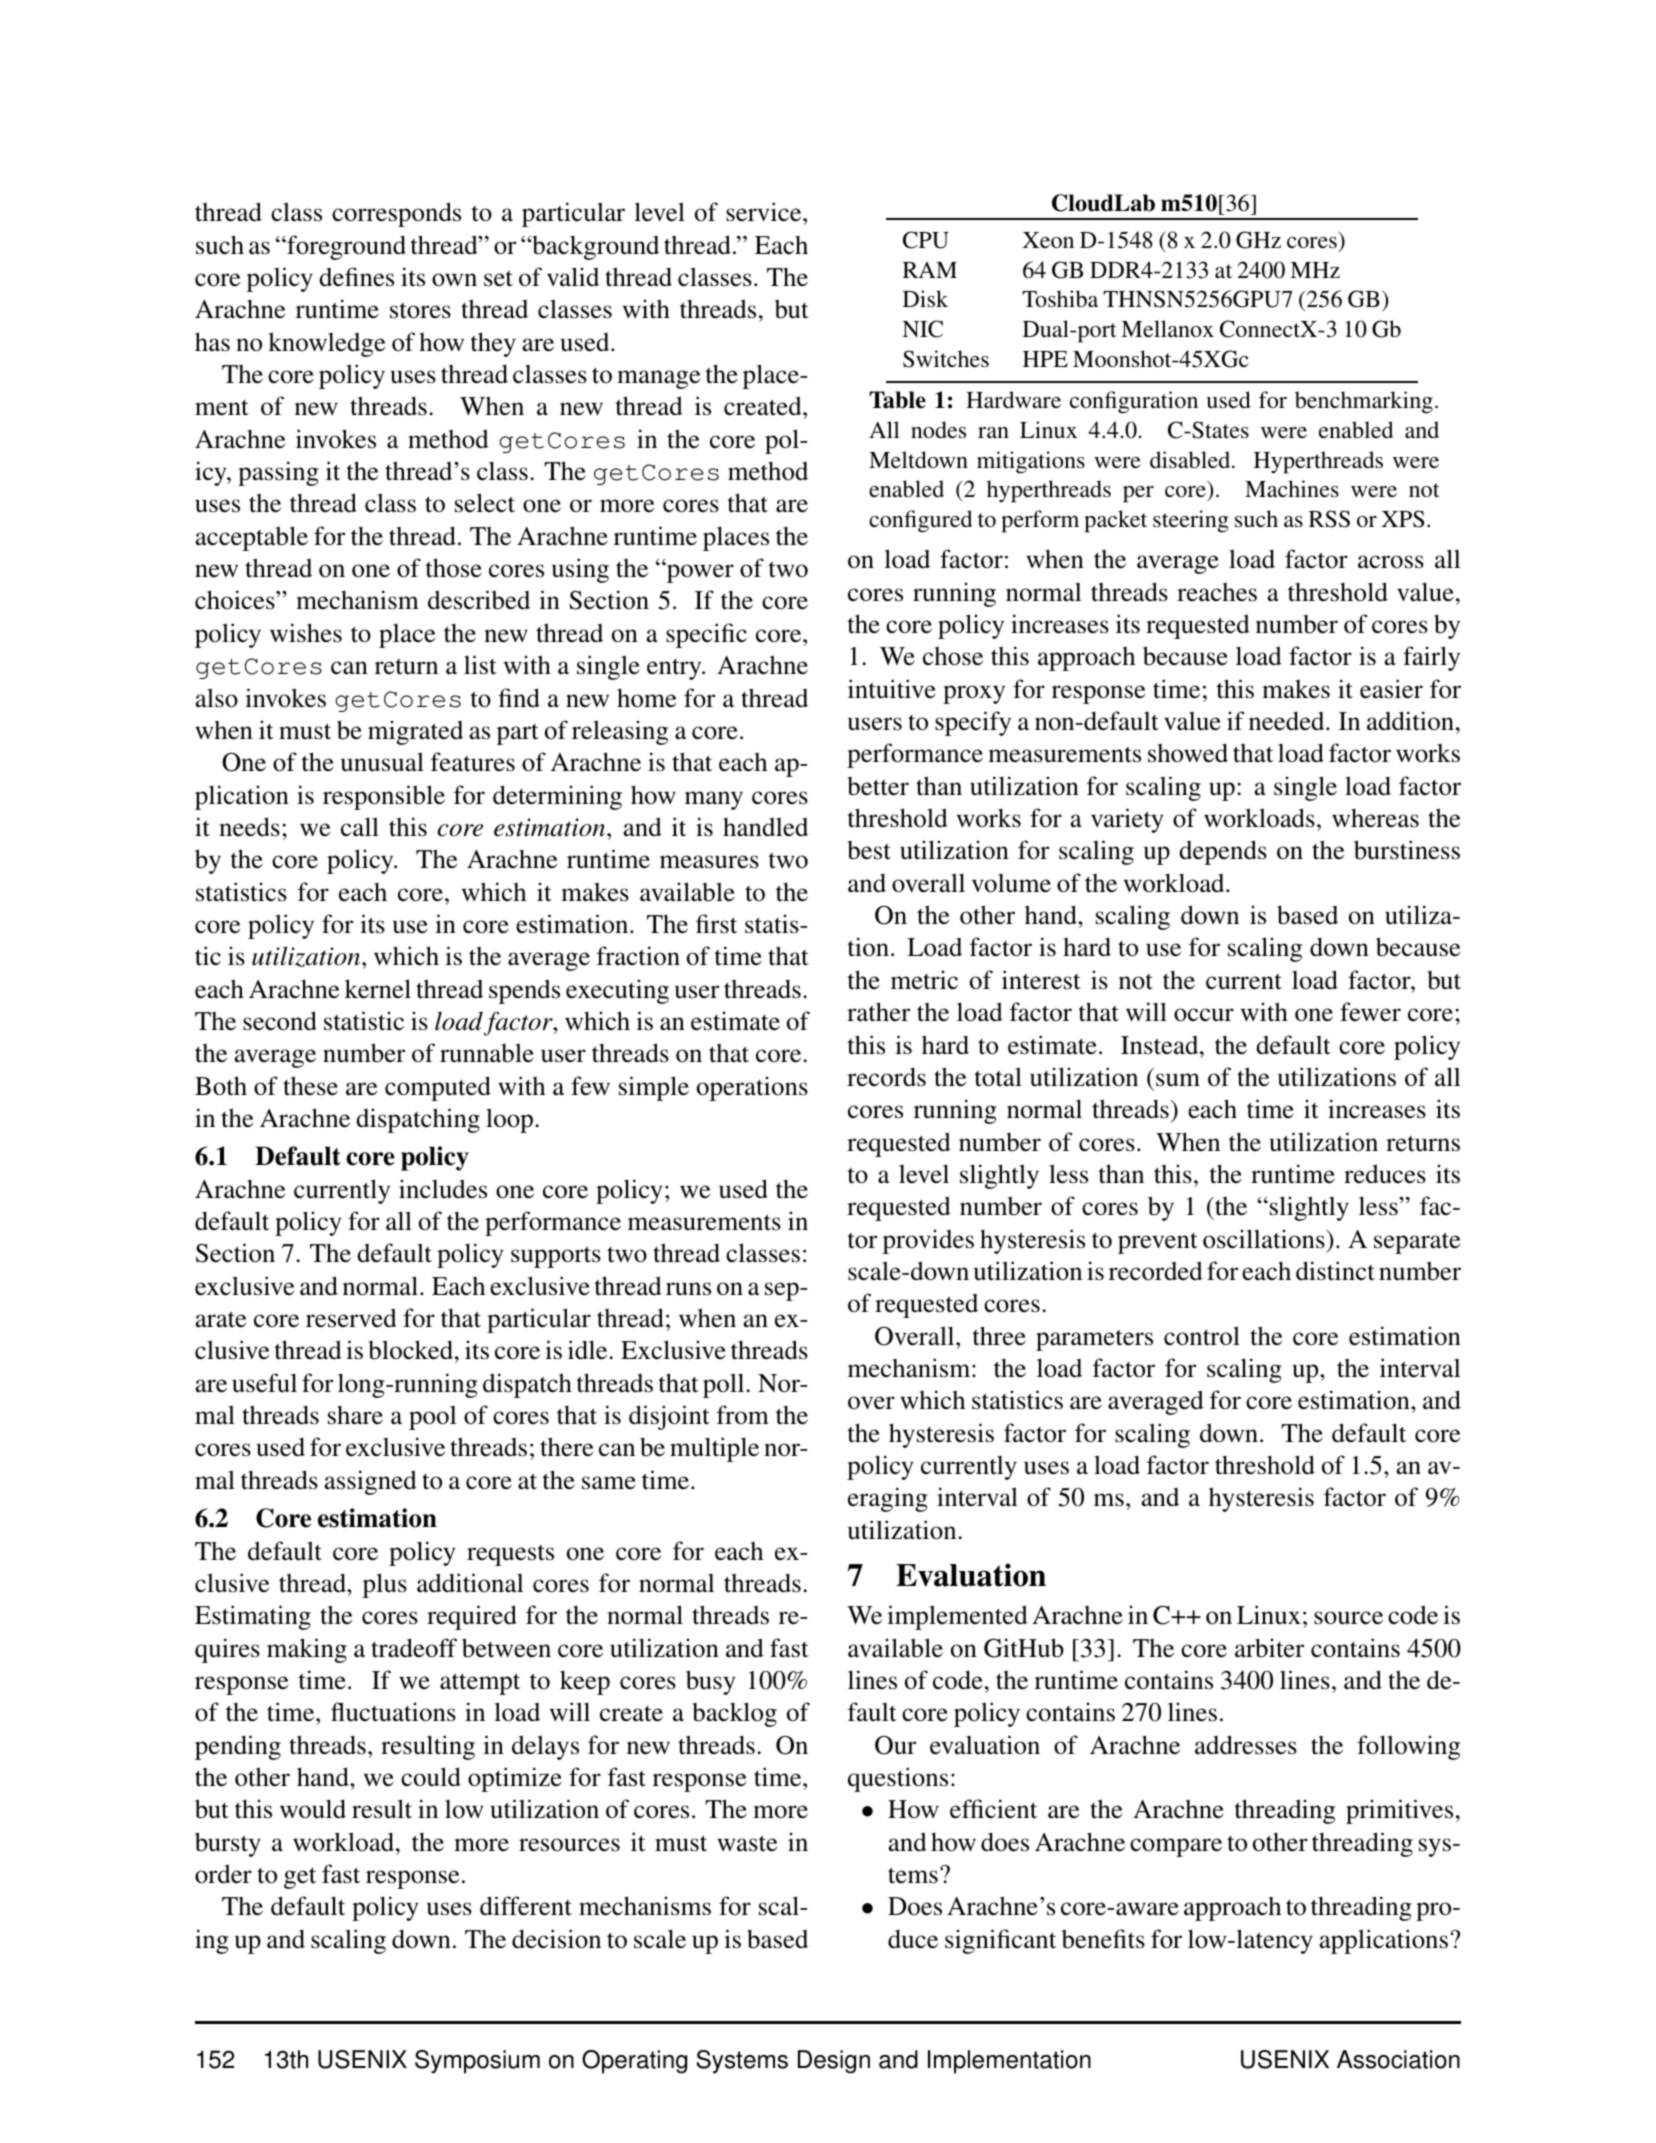  I want to click on Mellanox, so click(1167, 328).
